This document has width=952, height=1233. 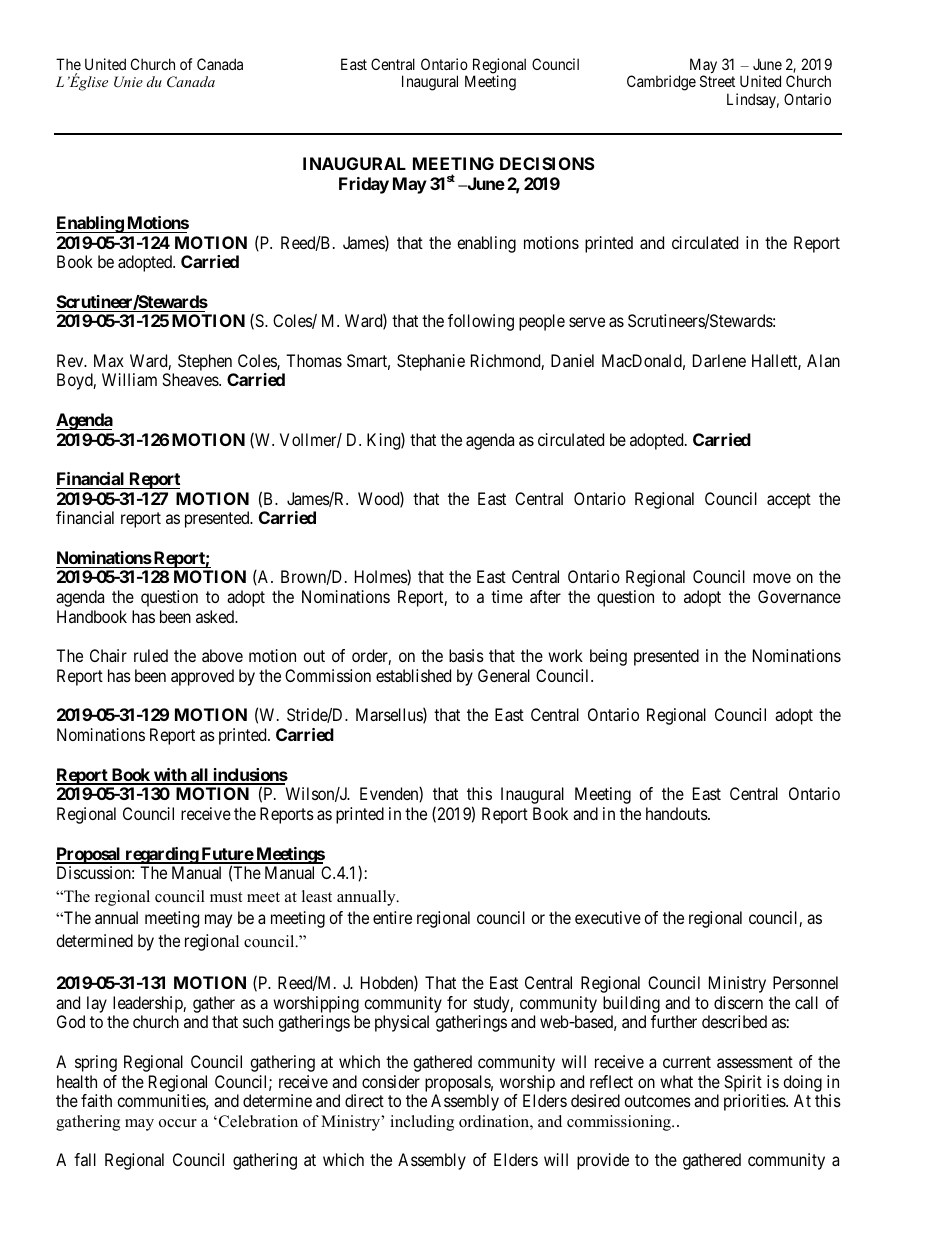 I want to click on Street, so click(x=717, y=81).
